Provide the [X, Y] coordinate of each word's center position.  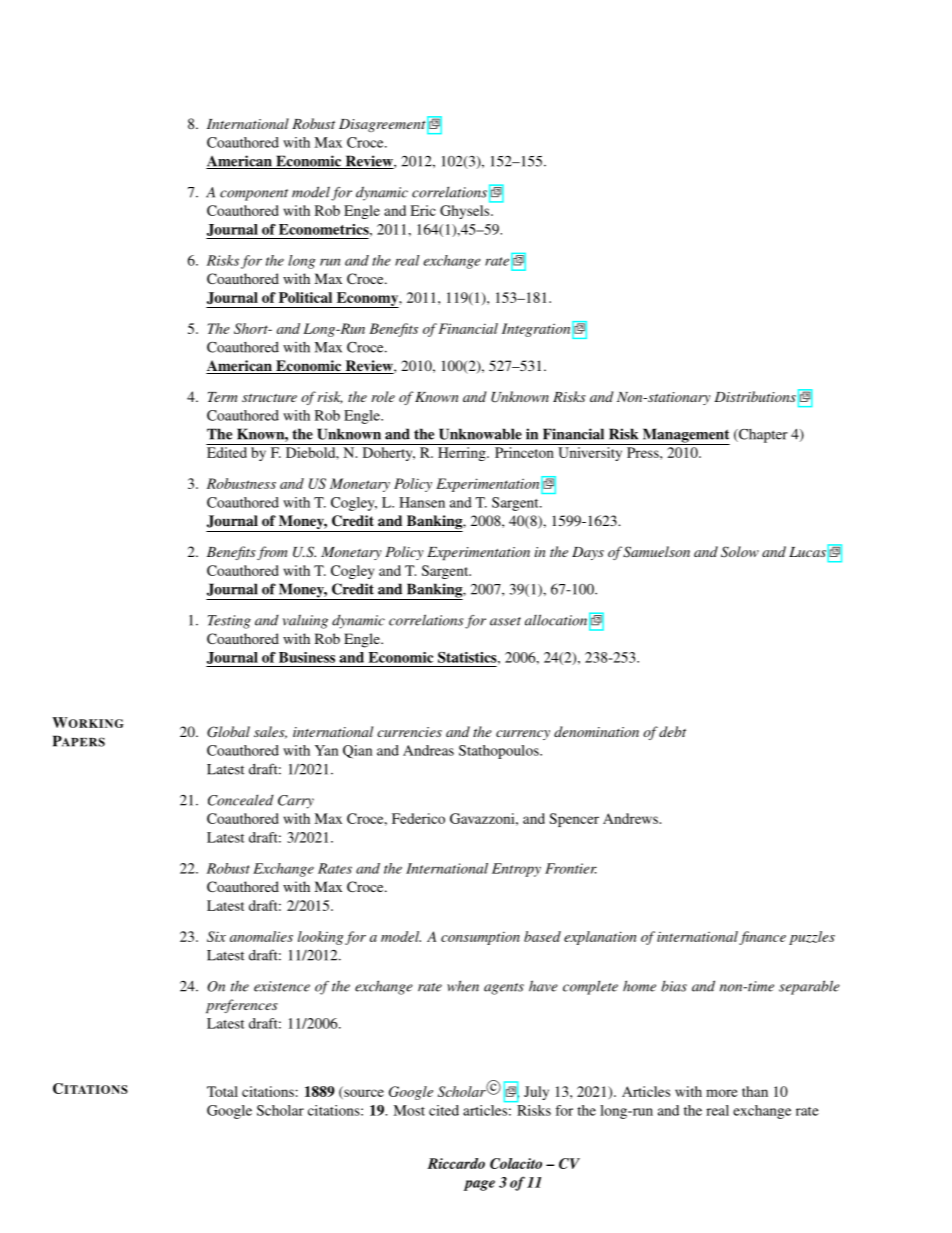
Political [305, 297]
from [272, 553]
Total [222, 1091]
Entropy [516, 870]
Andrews [631, 818]
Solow [740, 552]
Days [588, 553]
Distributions [755, 396]
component [254, 195]
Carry [296, 802]
